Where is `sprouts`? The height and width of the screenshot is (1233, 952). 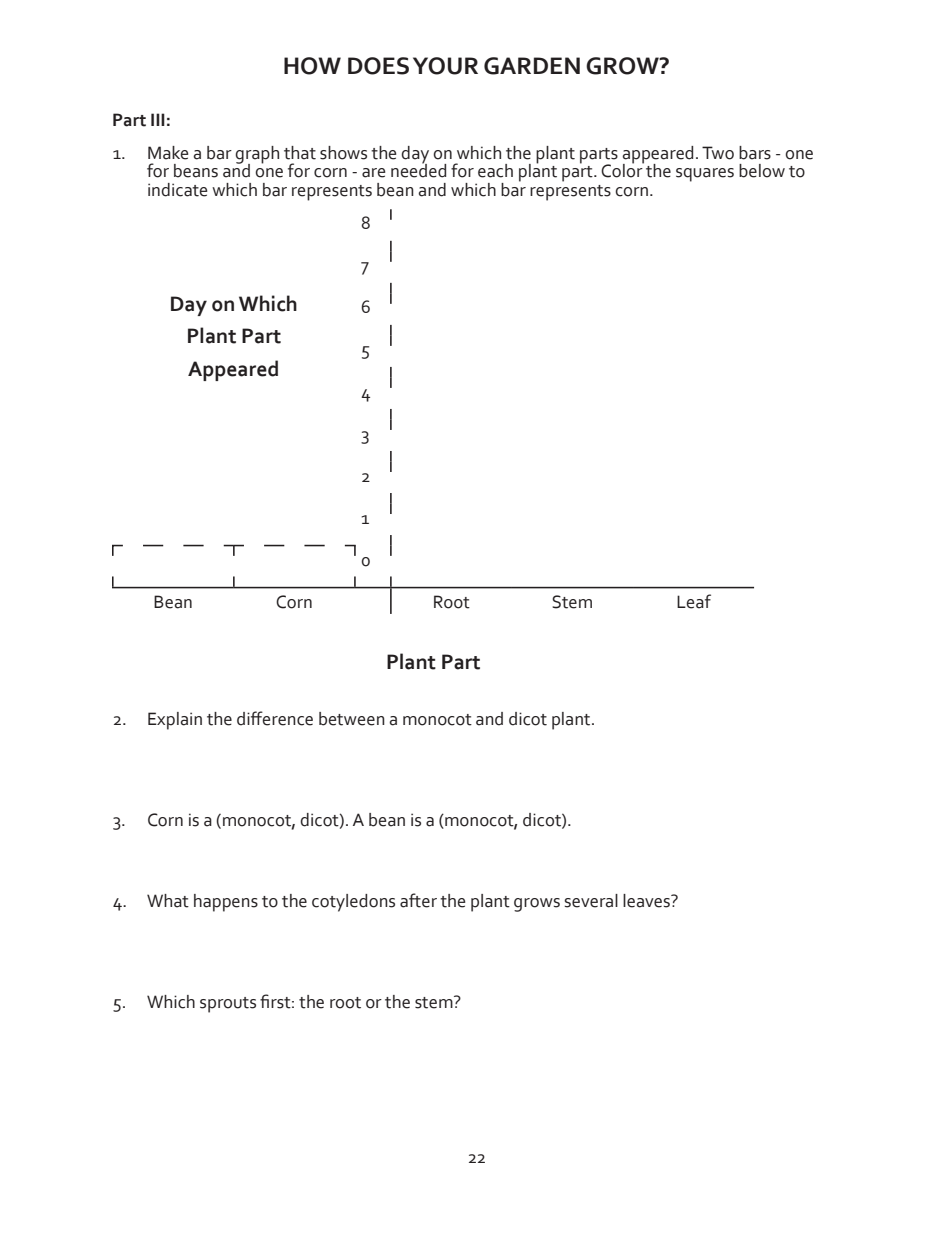
sprouts is located at coordinates (228, 1005).
